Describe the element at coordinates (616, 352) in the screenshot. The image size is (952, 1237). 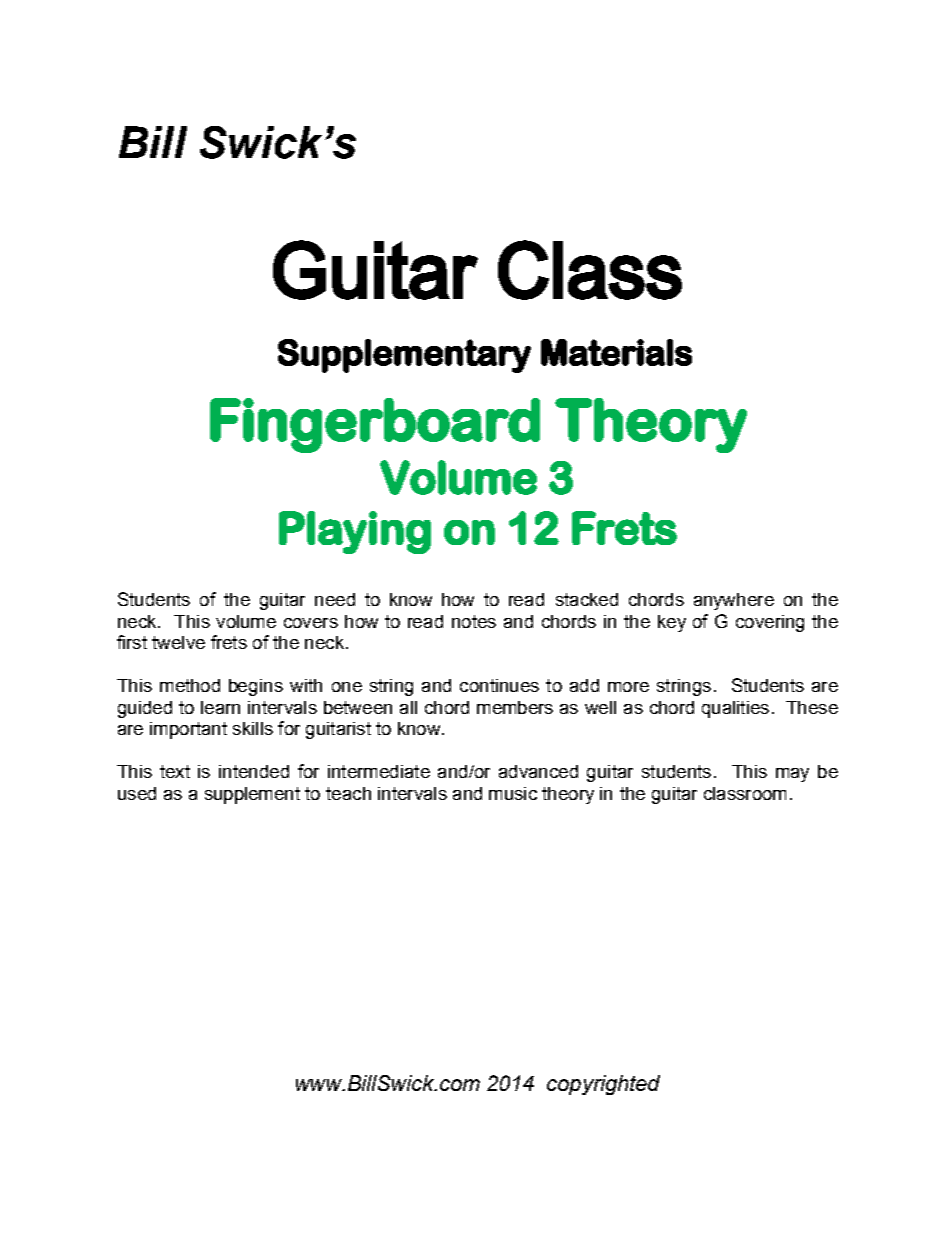
I see `Materials` at that location.
